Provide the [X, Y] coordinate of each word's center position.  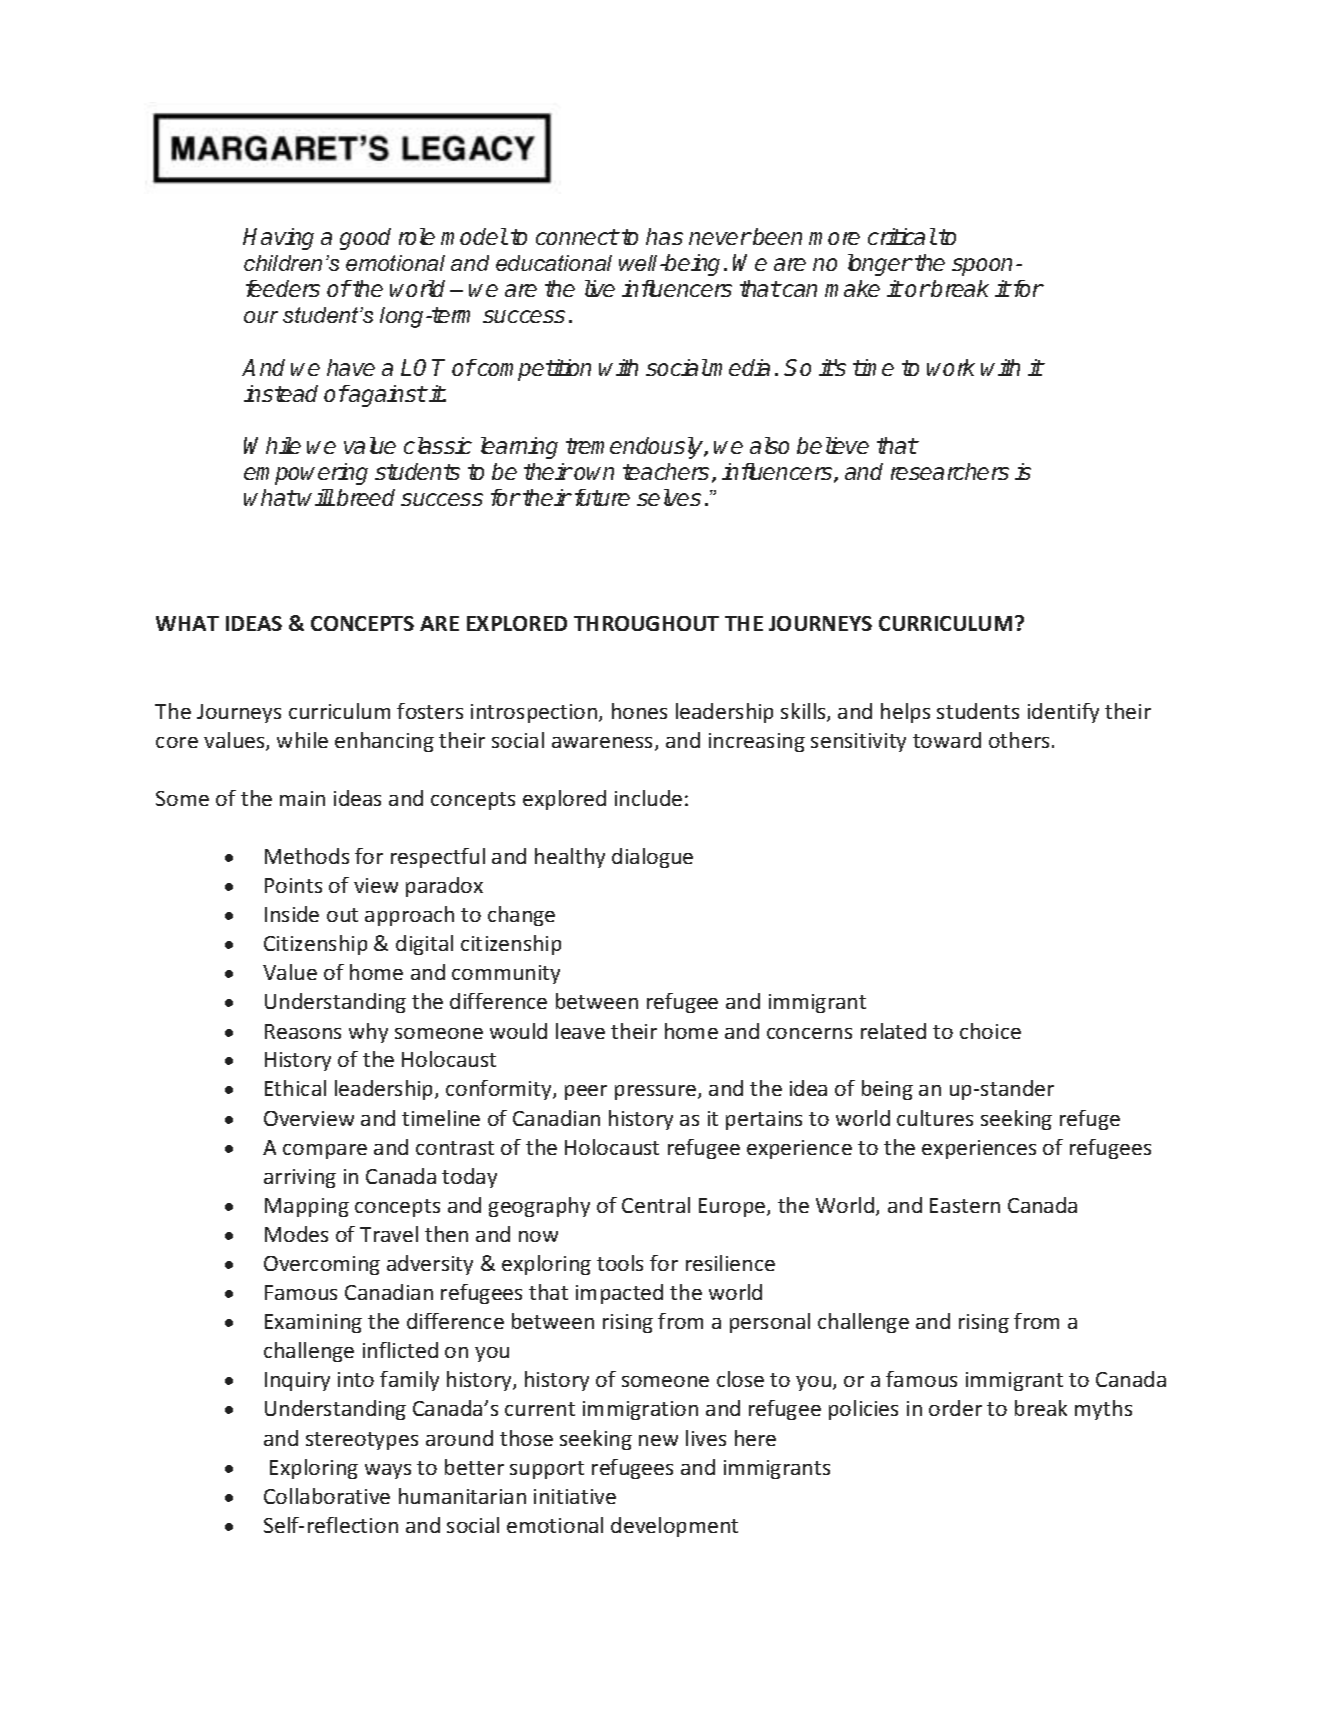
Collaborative [327, 1496]
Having [278, 239]
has [664, 236]
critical [902, 236]
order [955, 1408]
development [674, 1527]
